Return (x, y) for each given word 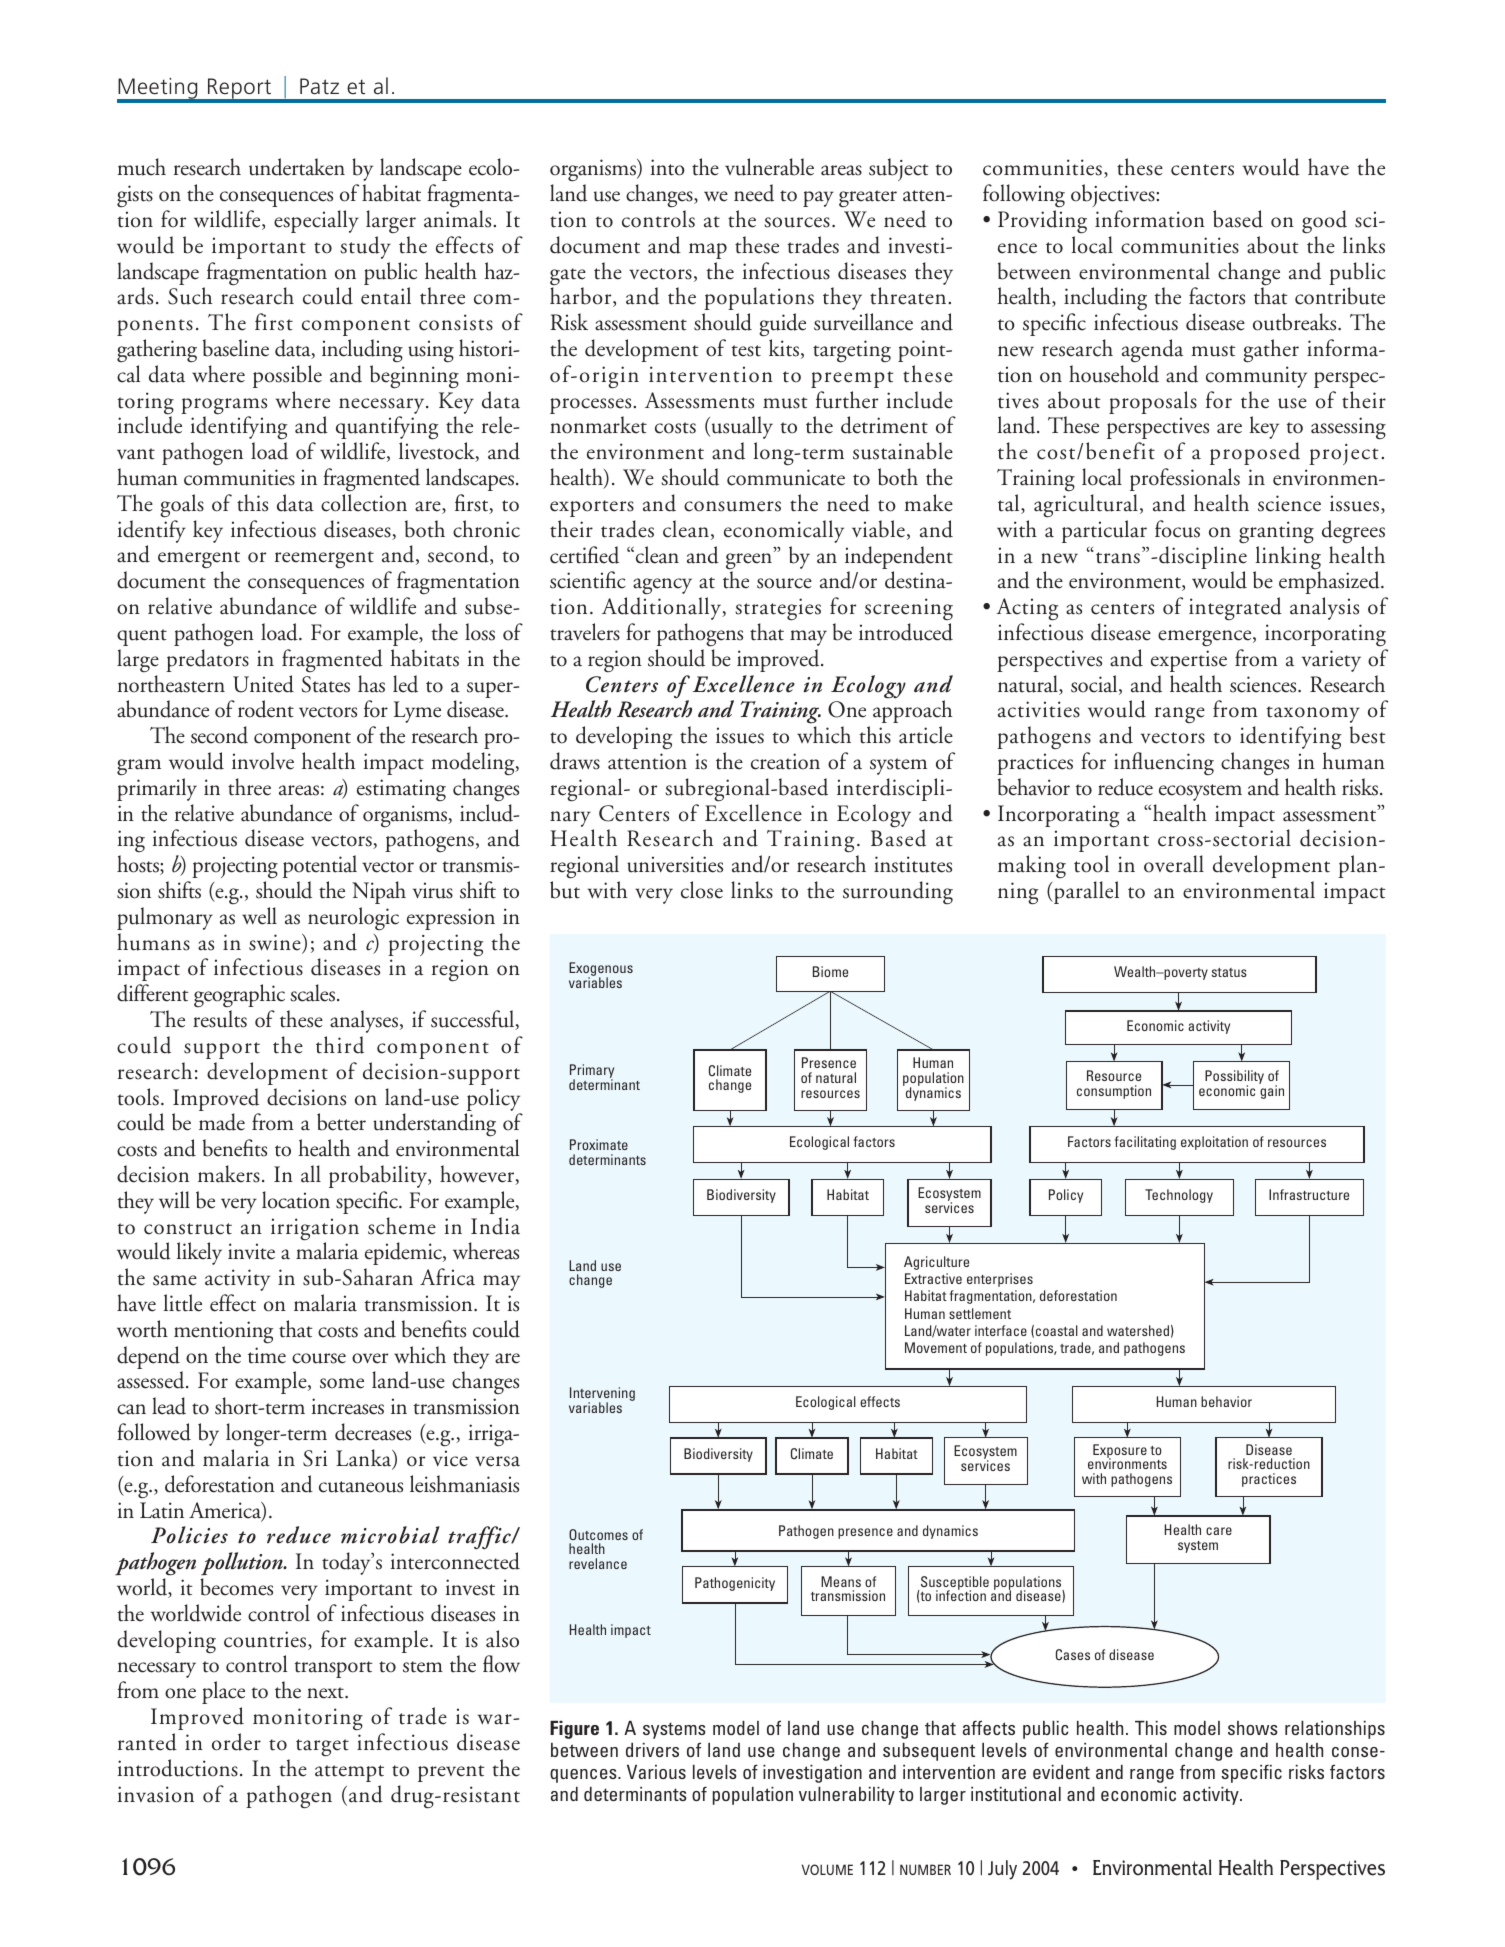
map (708, 251)
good (1324, 222)
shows (1253, 1728)
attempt (349, 1773)
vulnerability (847, 1796)
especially (316, 221)
